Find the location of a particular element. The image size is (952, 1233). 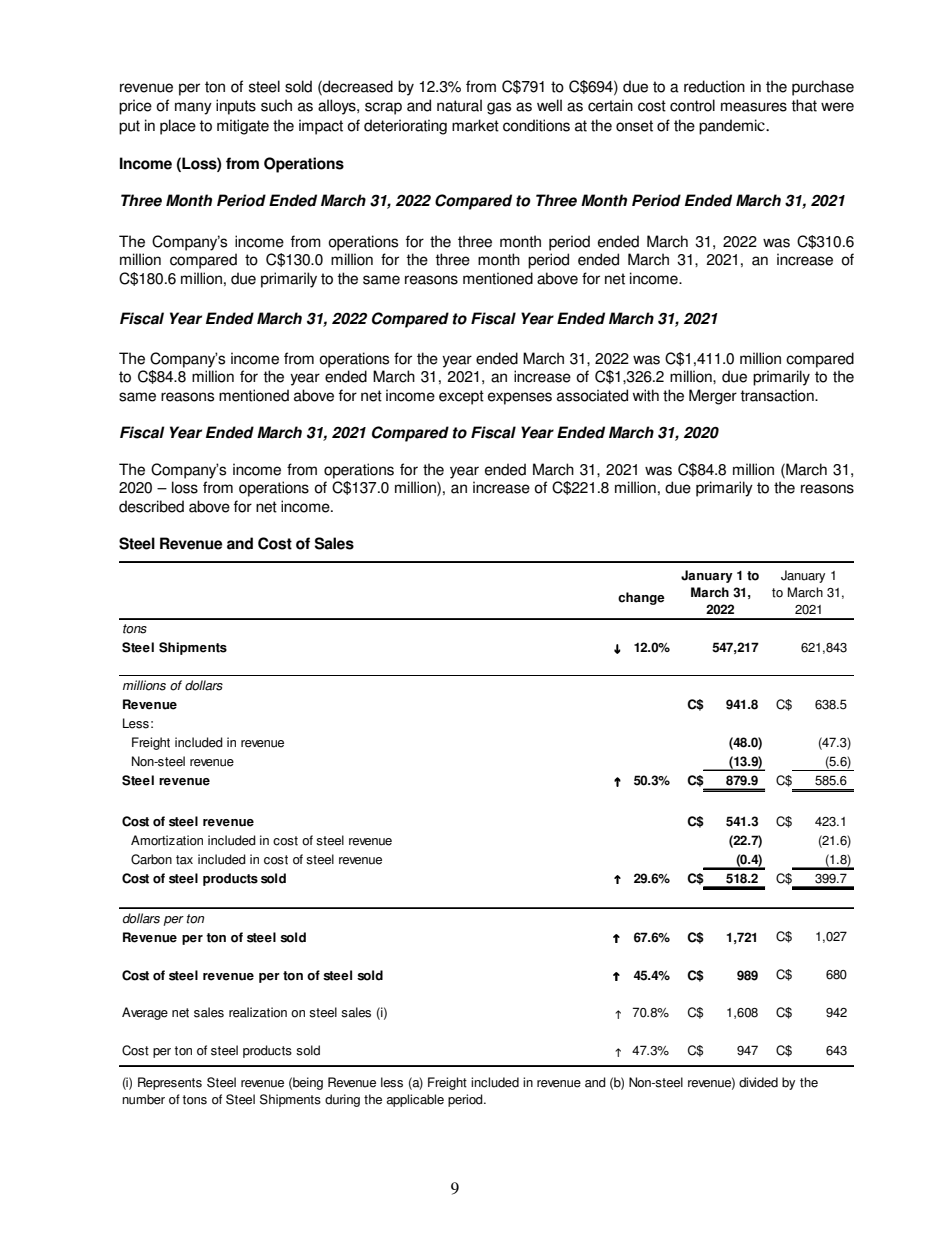

Represents is located at coordinates (170, 1083).
